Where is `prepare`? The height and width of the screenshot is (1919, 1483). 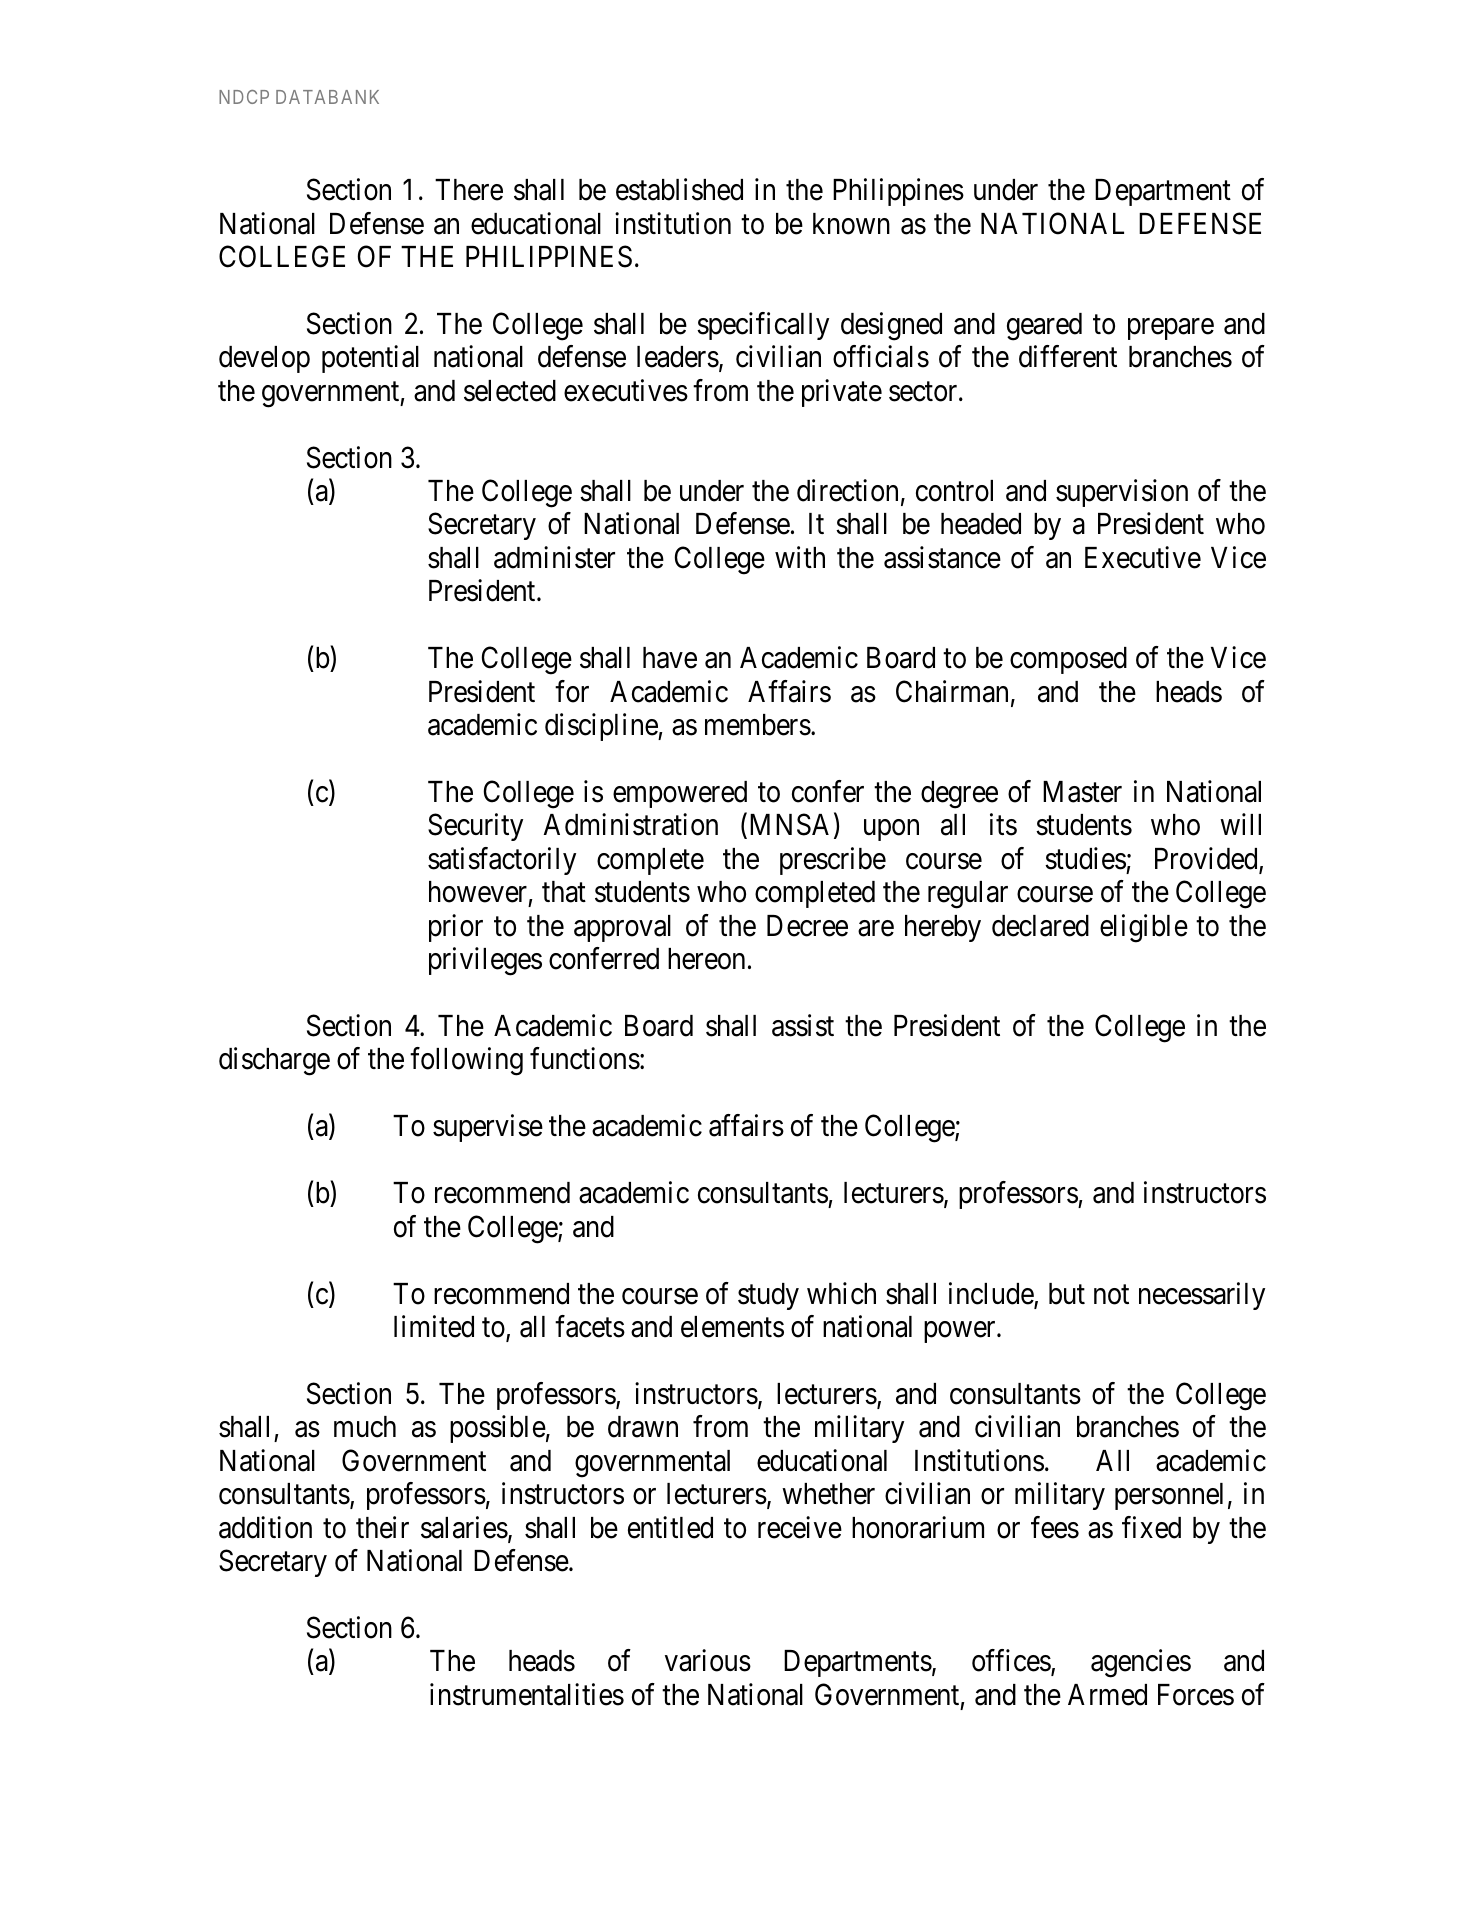 prepare is located at coordinates (1171, 329).
